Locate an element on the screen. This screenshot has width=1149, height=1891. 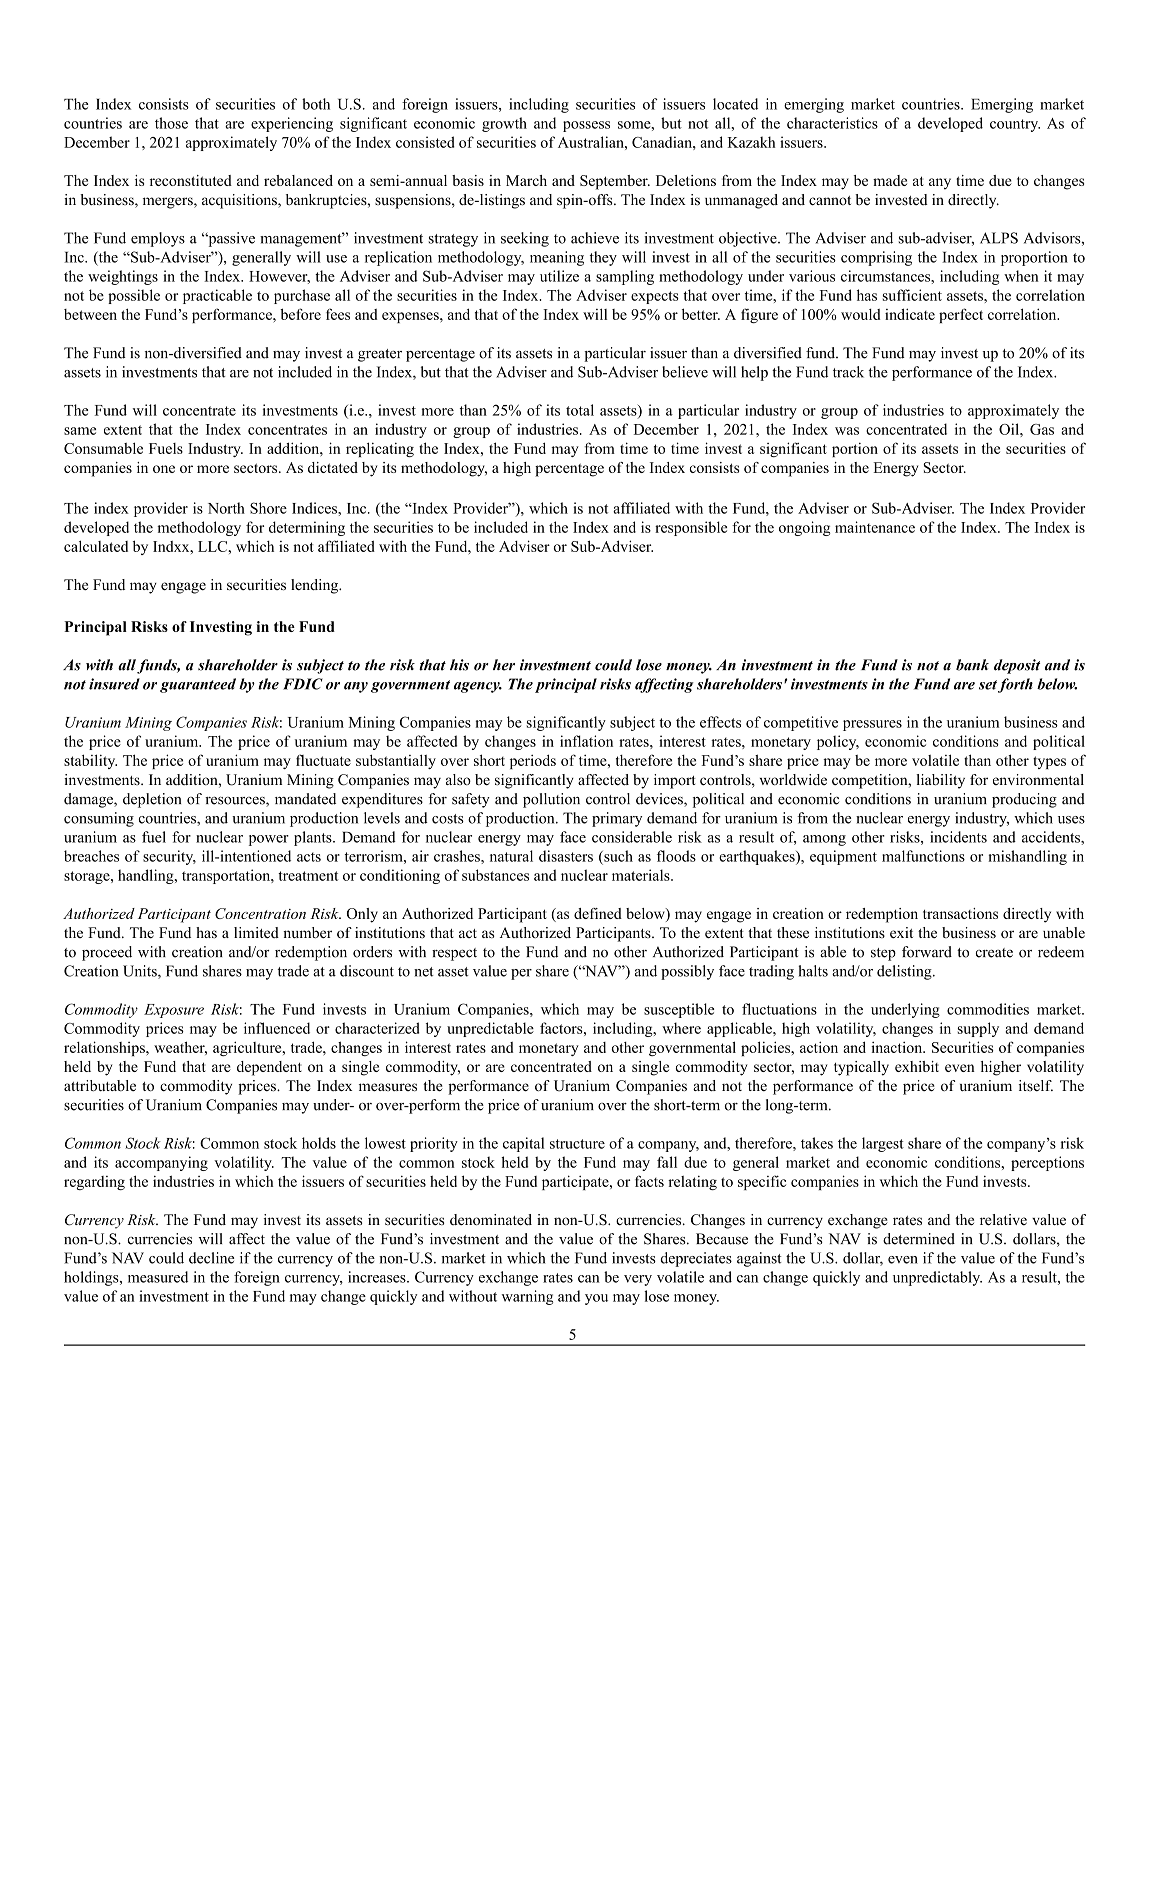
unpredictably is located at coordinates (937, 1278).
